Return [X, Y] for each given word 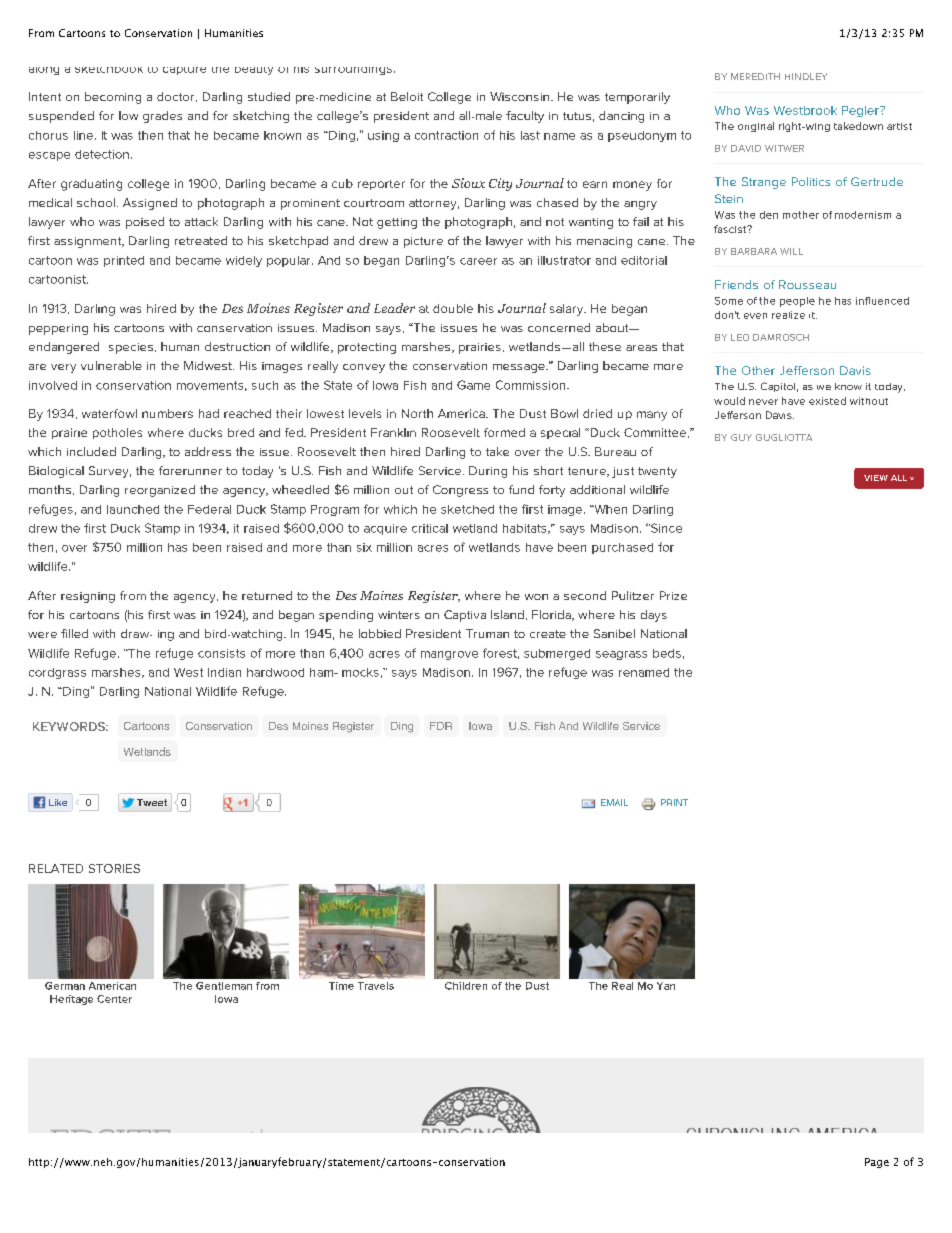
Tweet [152, 802]
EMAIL [614, 802]
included [91, 451]
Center [114, 999]
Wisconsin [519, 96]
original [756, 127]
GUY [741, 437]
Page [877, 1163]
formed [504, 432]
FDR [441, 726]
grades [162, 117]
